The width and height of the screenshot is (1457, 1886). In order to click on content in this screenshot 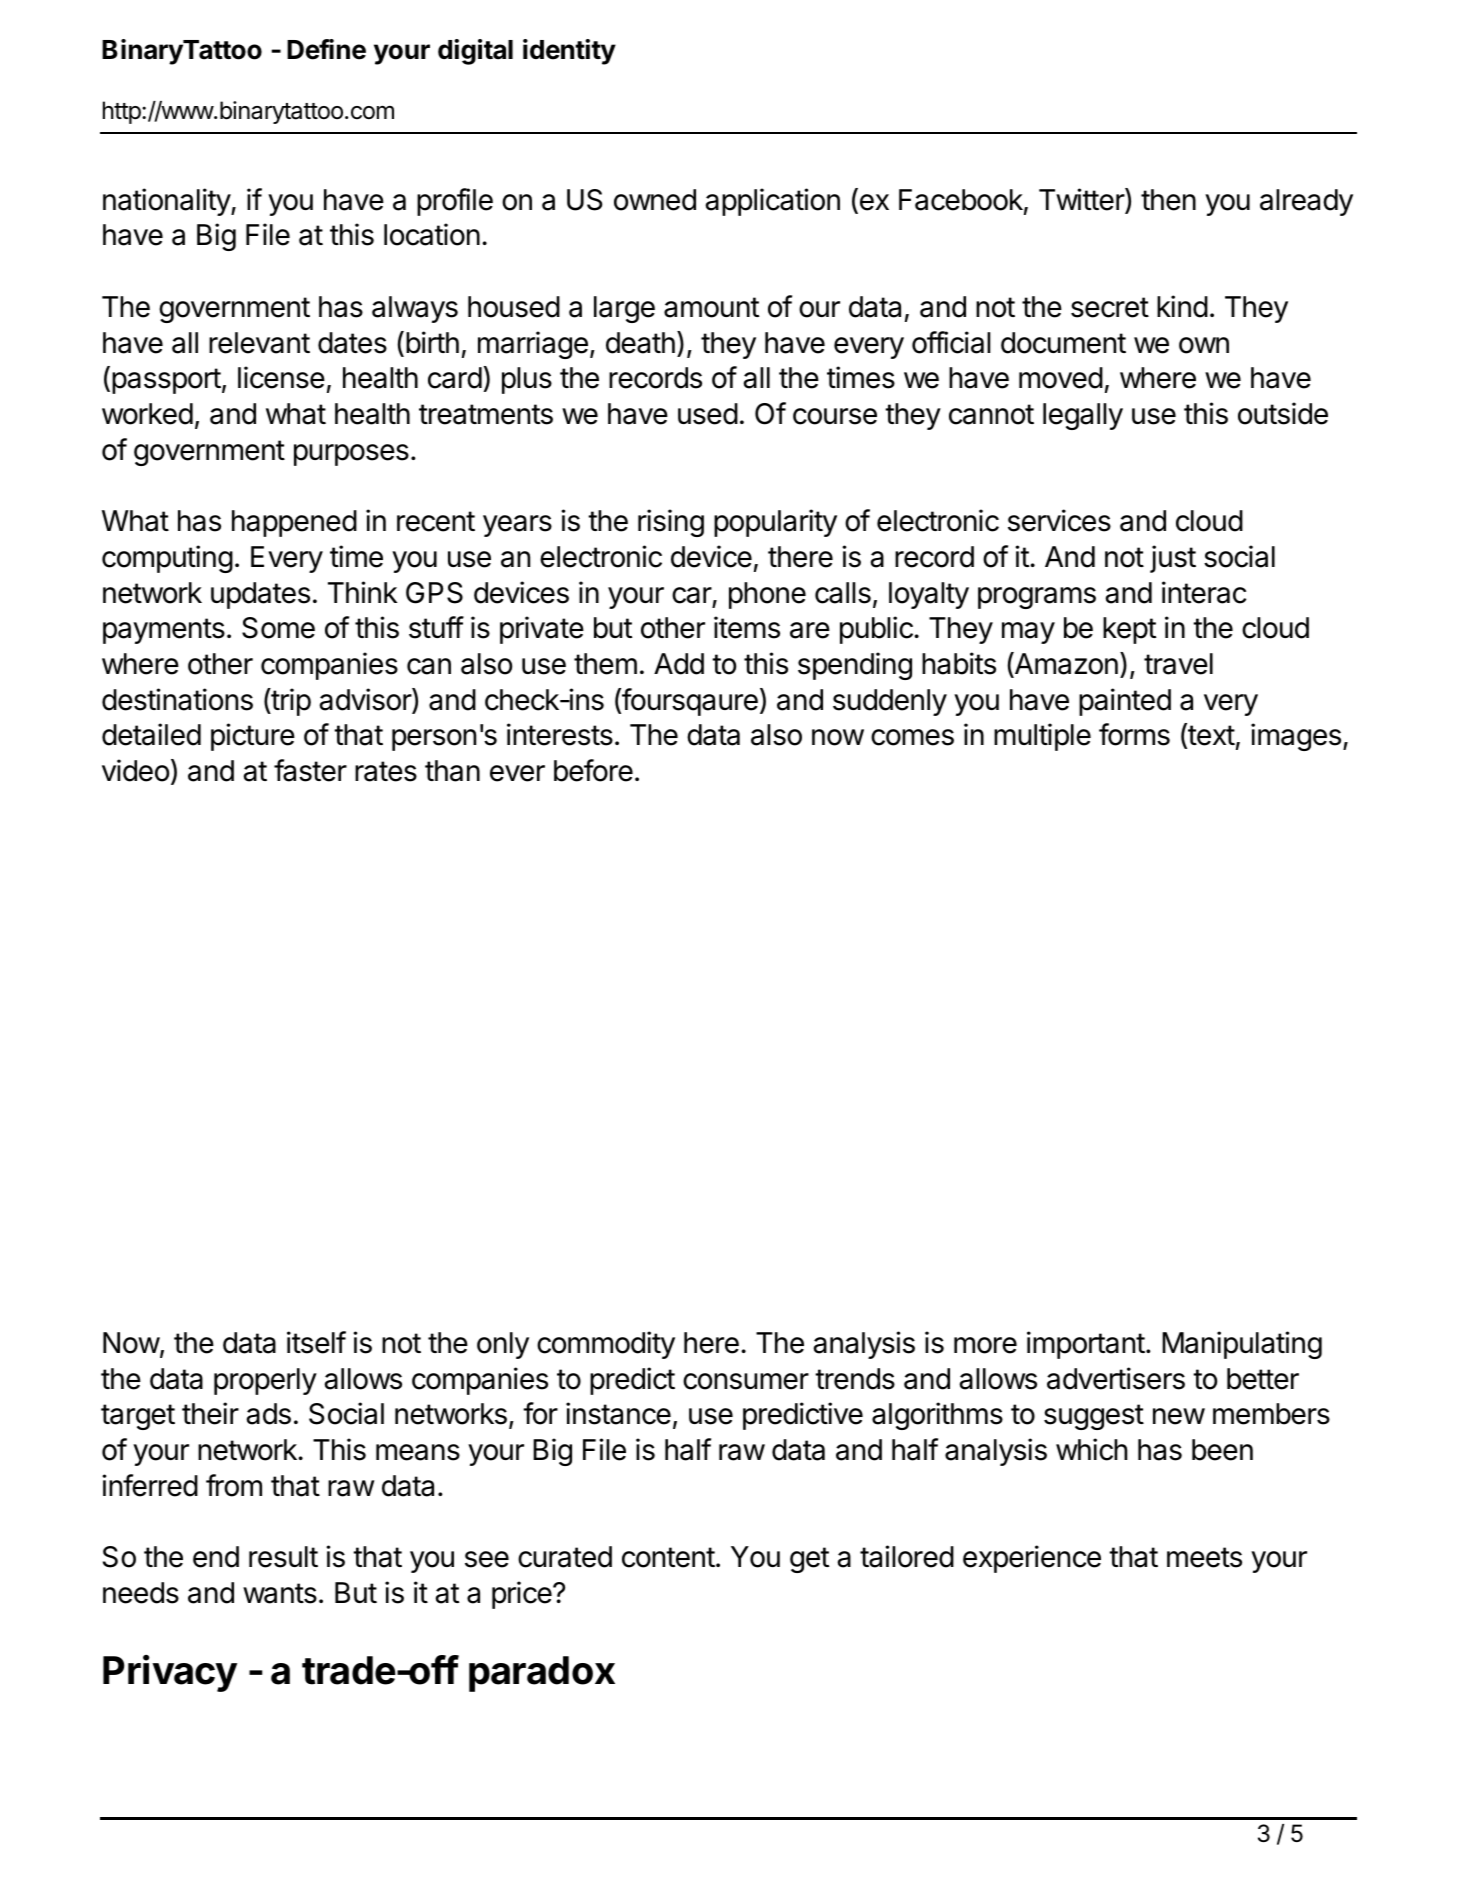, I will do `click(668, 1557)`.
